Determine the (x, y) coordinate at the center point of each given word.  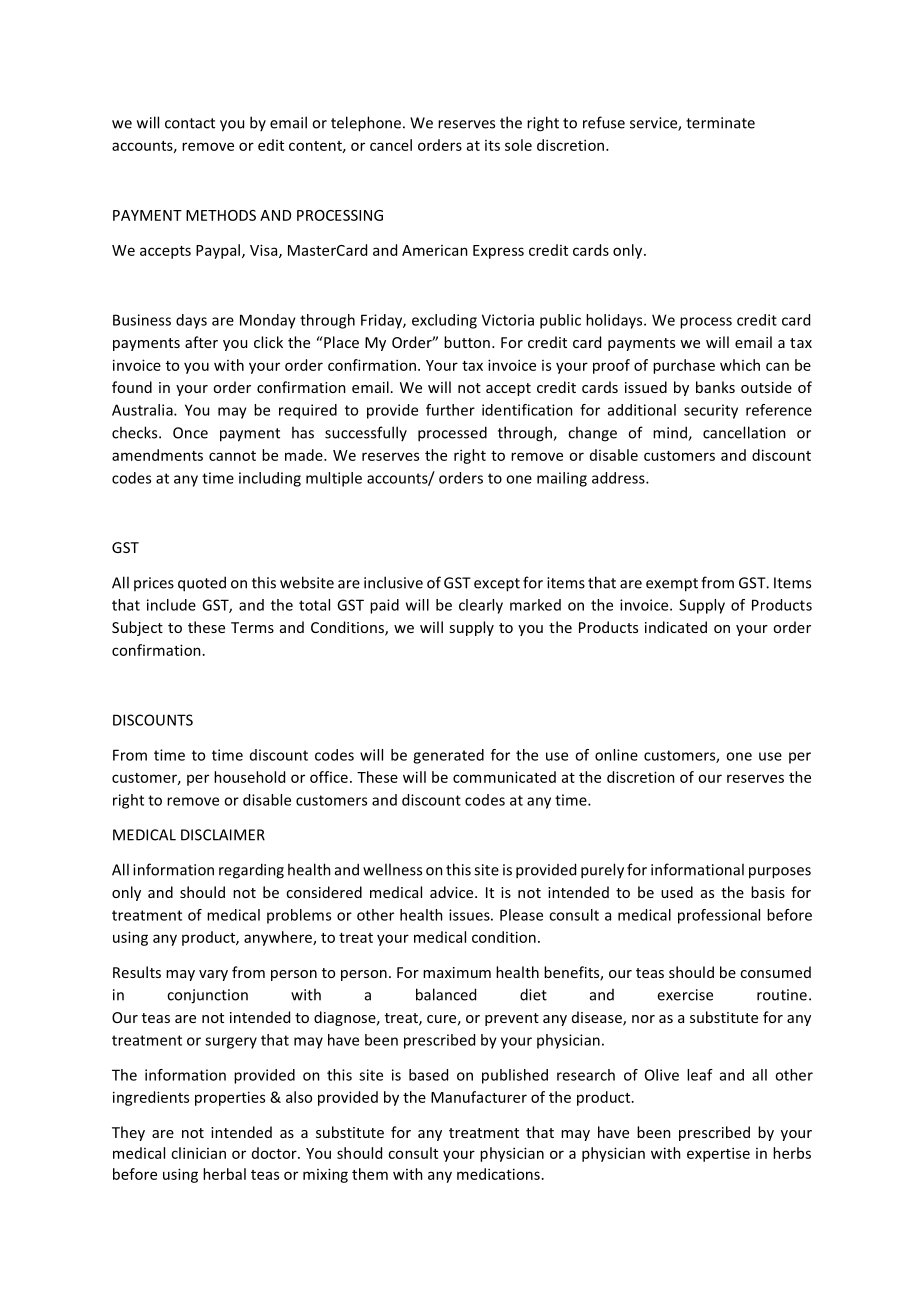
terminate (720, 123)
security (711, 411)
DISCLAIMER (223, 835)
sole (518, 145)
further (450, 410)
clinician (198, 1153)
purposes (780, 873)
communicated (504, 777)
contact (190, 123)
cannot (232, 456)
